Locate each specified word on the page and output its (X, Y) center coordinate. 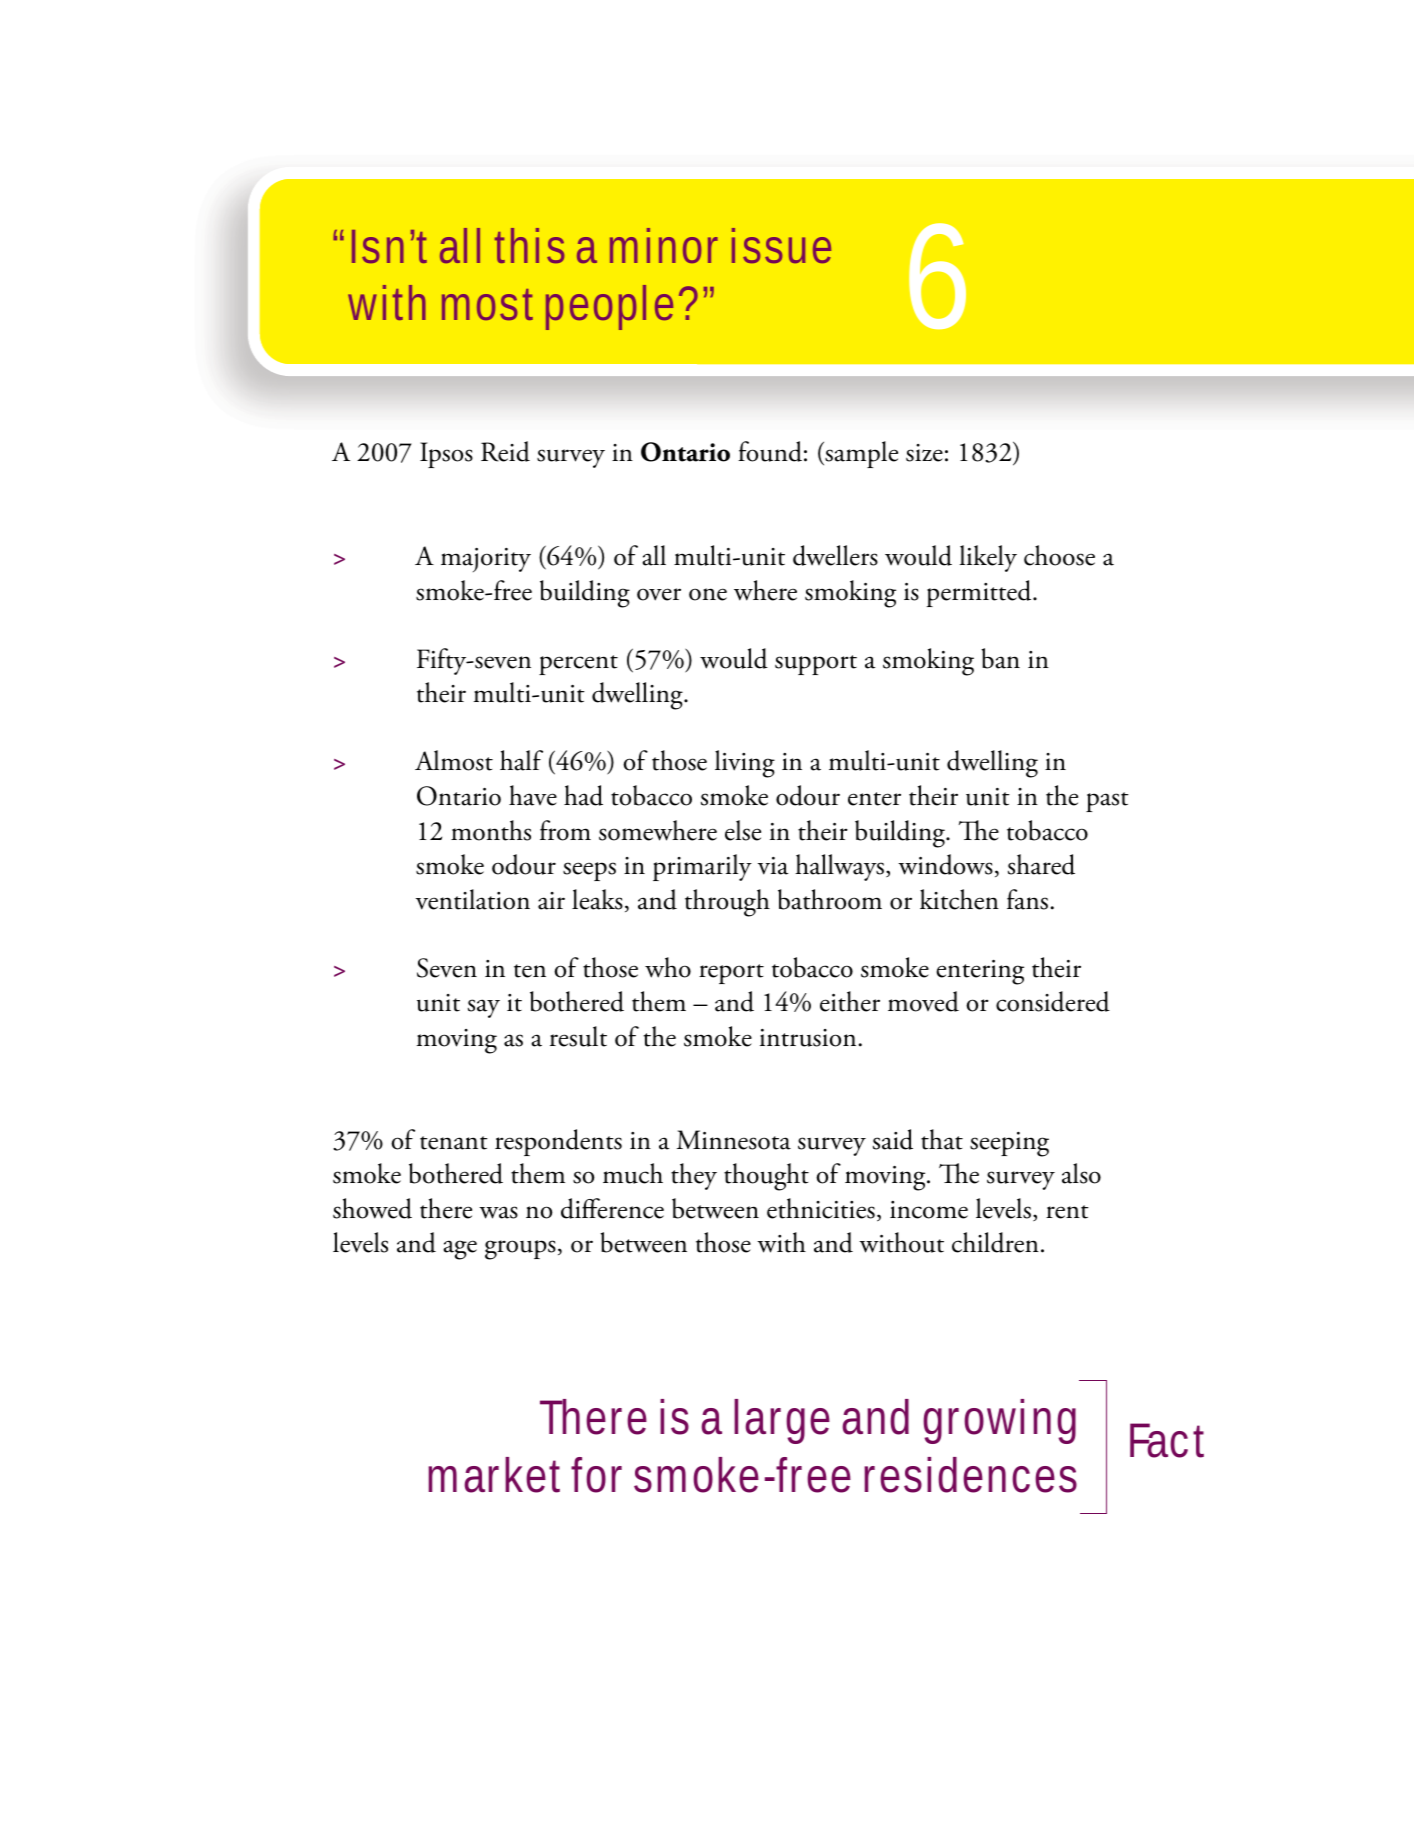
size (924, 453)
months (491, 830)
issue (781, 245)
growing (999, 1421)
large (782, 1421)
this (529, 245)
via (773, 866)
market (494, 1475)
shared (1041, 864)
